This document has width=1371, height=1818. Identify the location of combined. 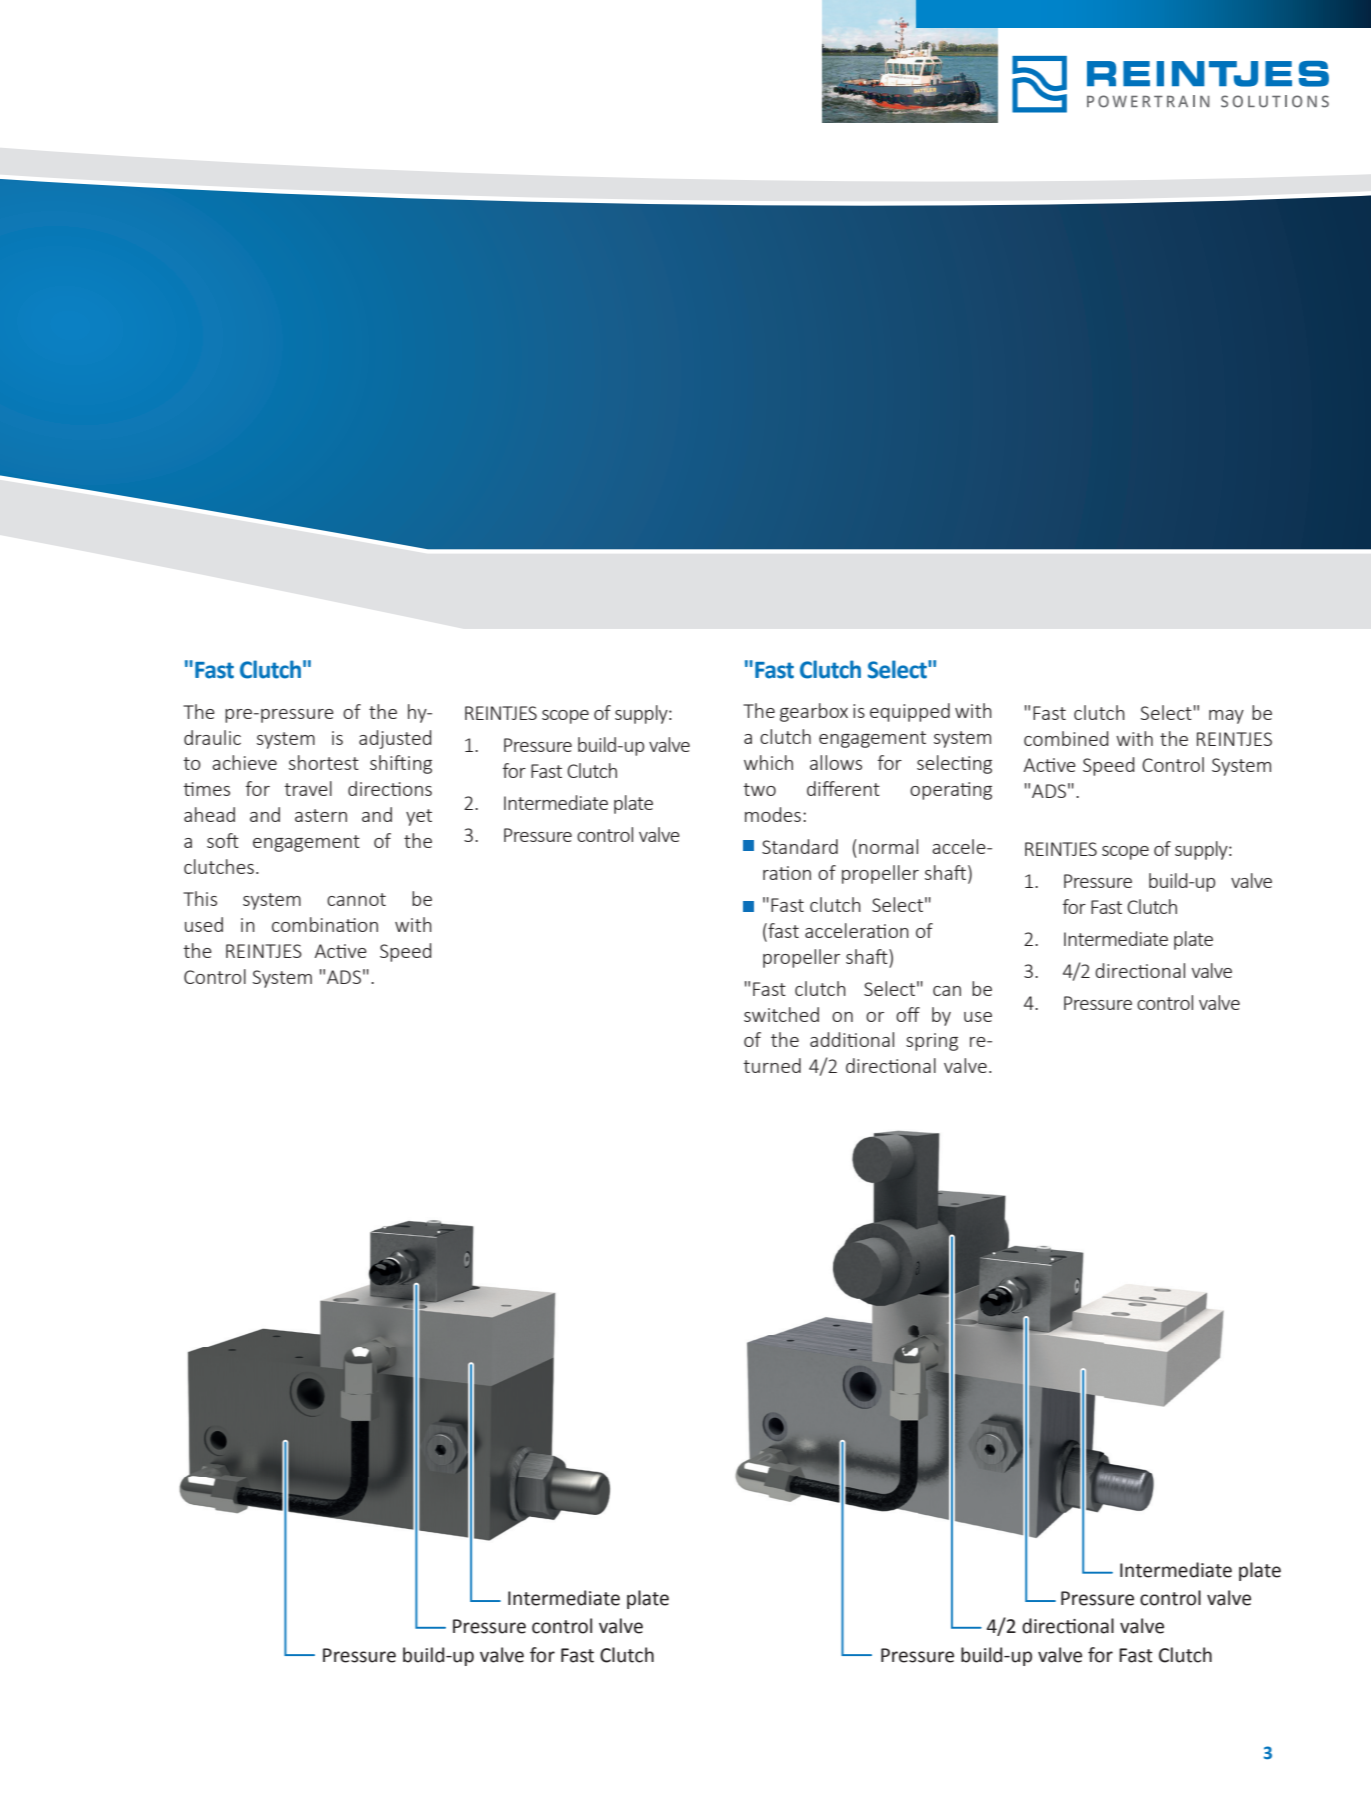
(1066, 738).
